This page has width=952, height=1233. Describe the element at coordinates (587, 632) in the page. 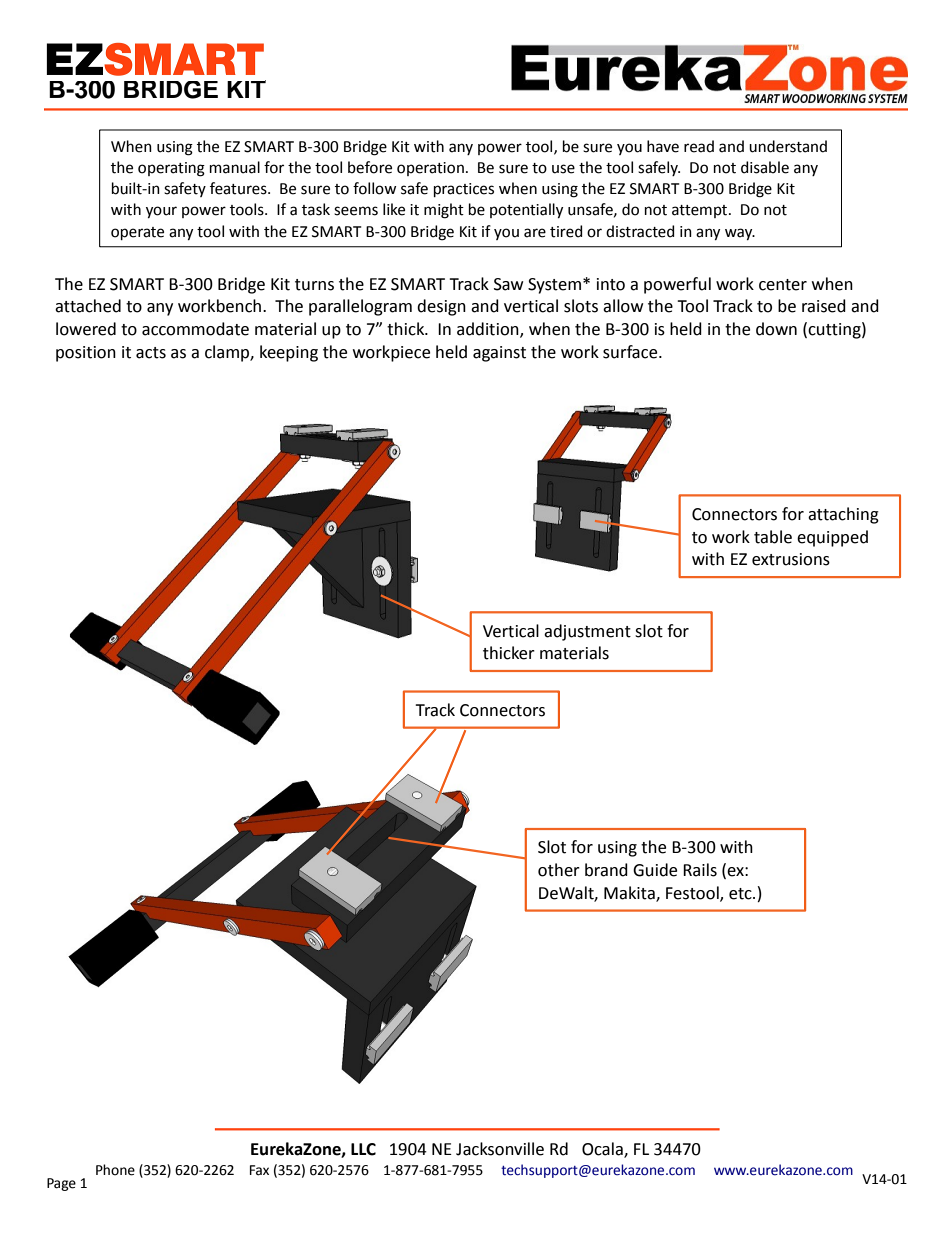

I see `adjustment` at that location.
